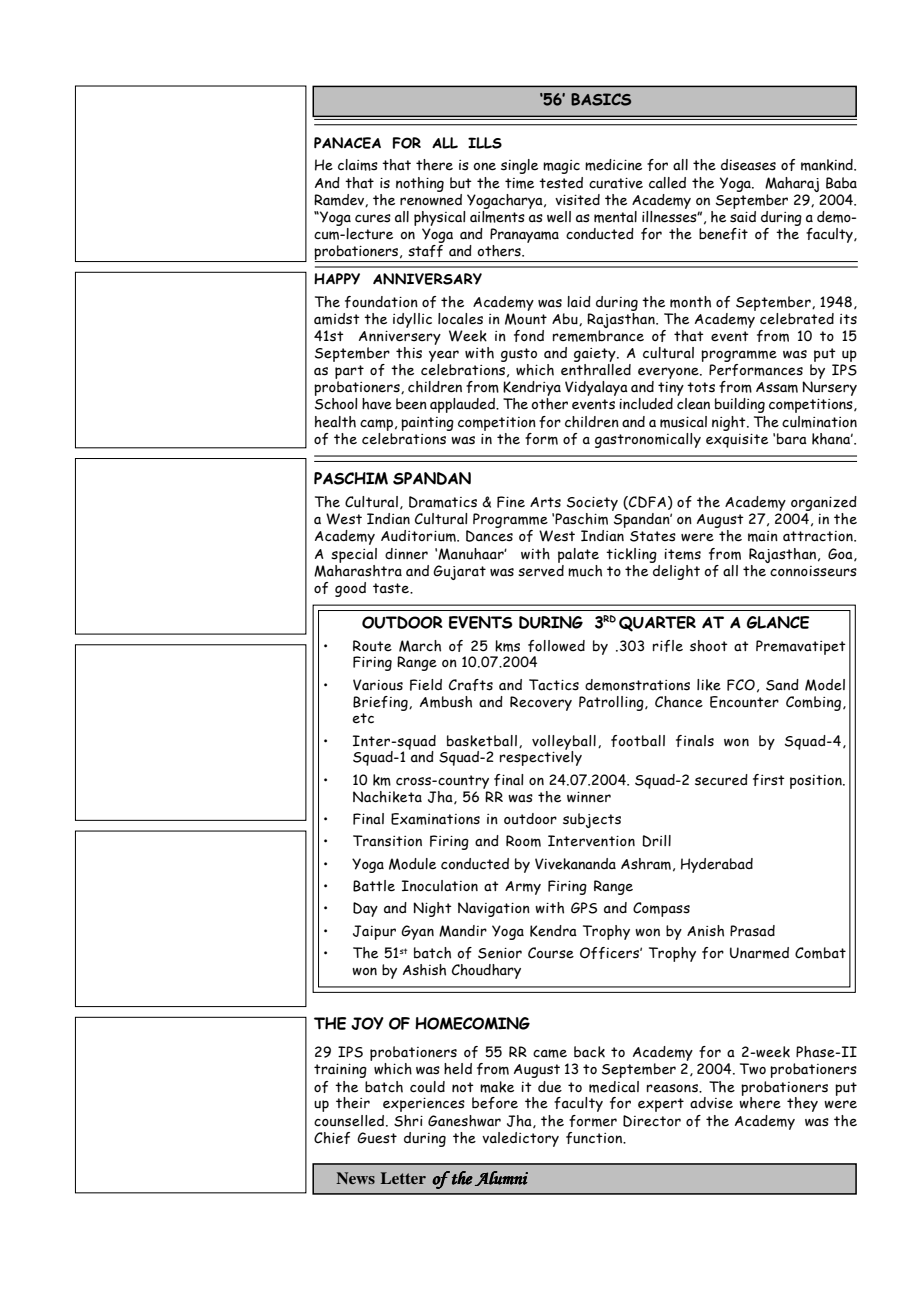 This page has width=924, height=1308. I want to click on Assam, so click(777, 387).
